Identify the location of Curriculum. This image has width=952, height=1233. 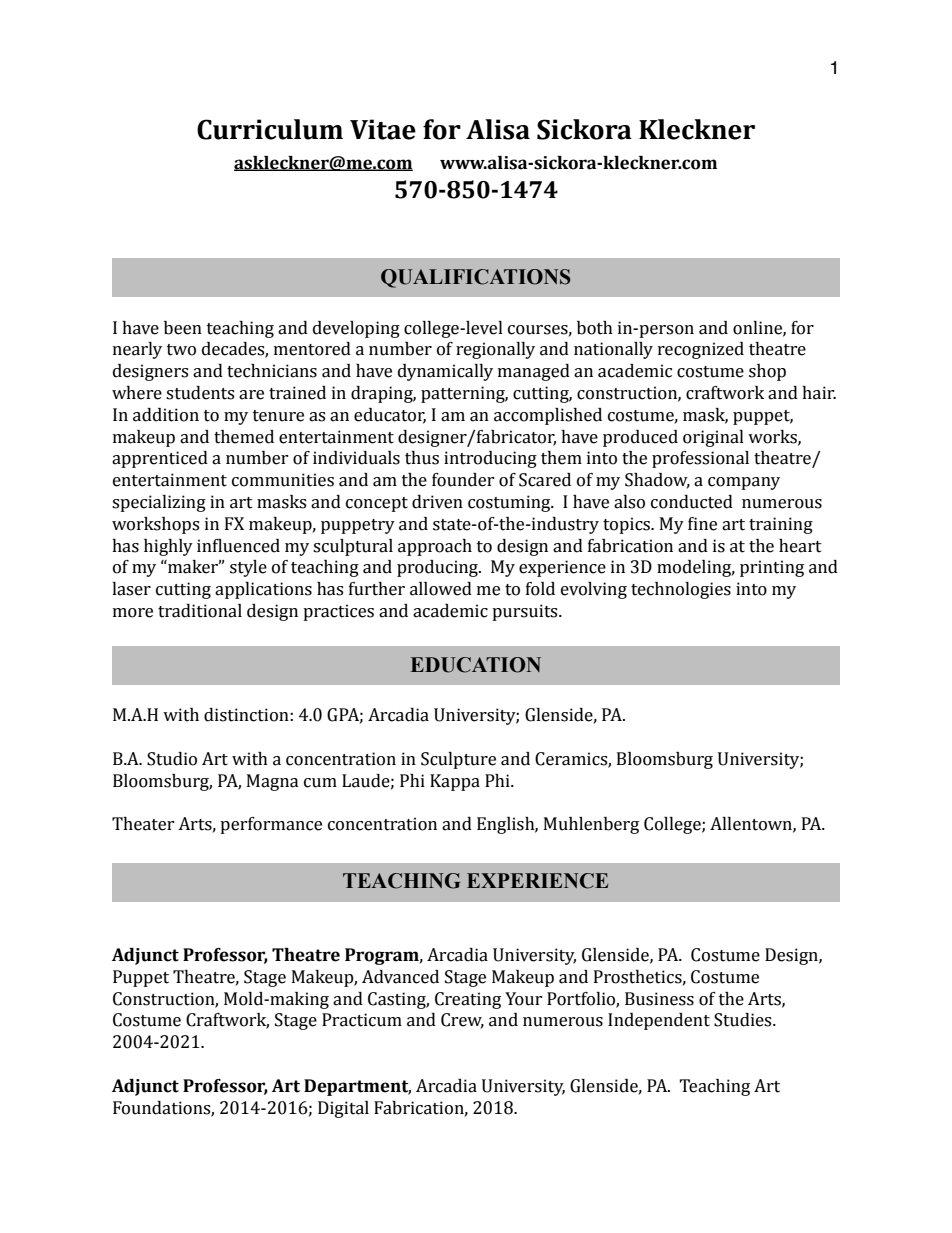
(270, 129).
